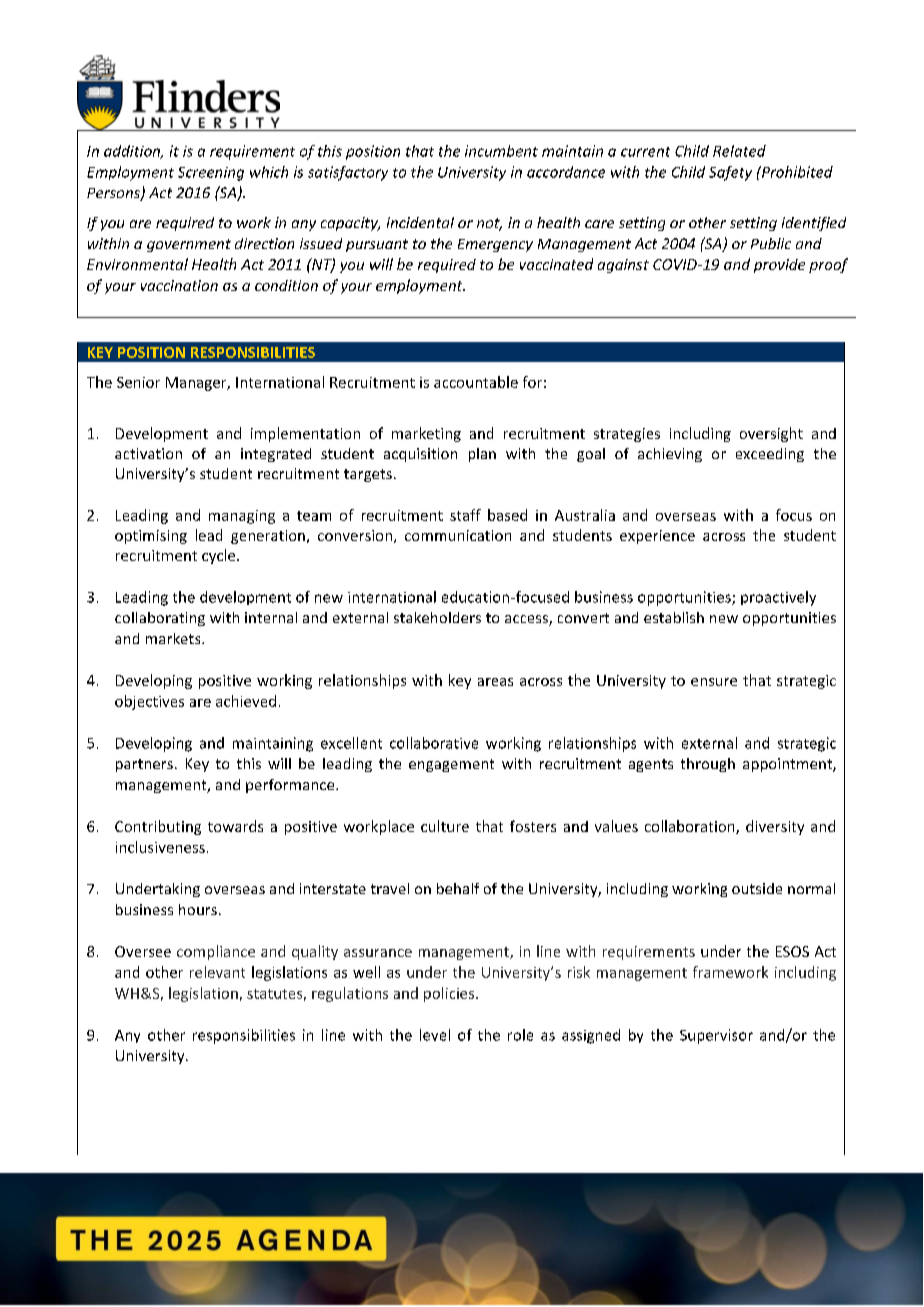 Image resolution: width=924 pixels, height=1307 pixels. I want to click on proactively, so click(778, 598).
